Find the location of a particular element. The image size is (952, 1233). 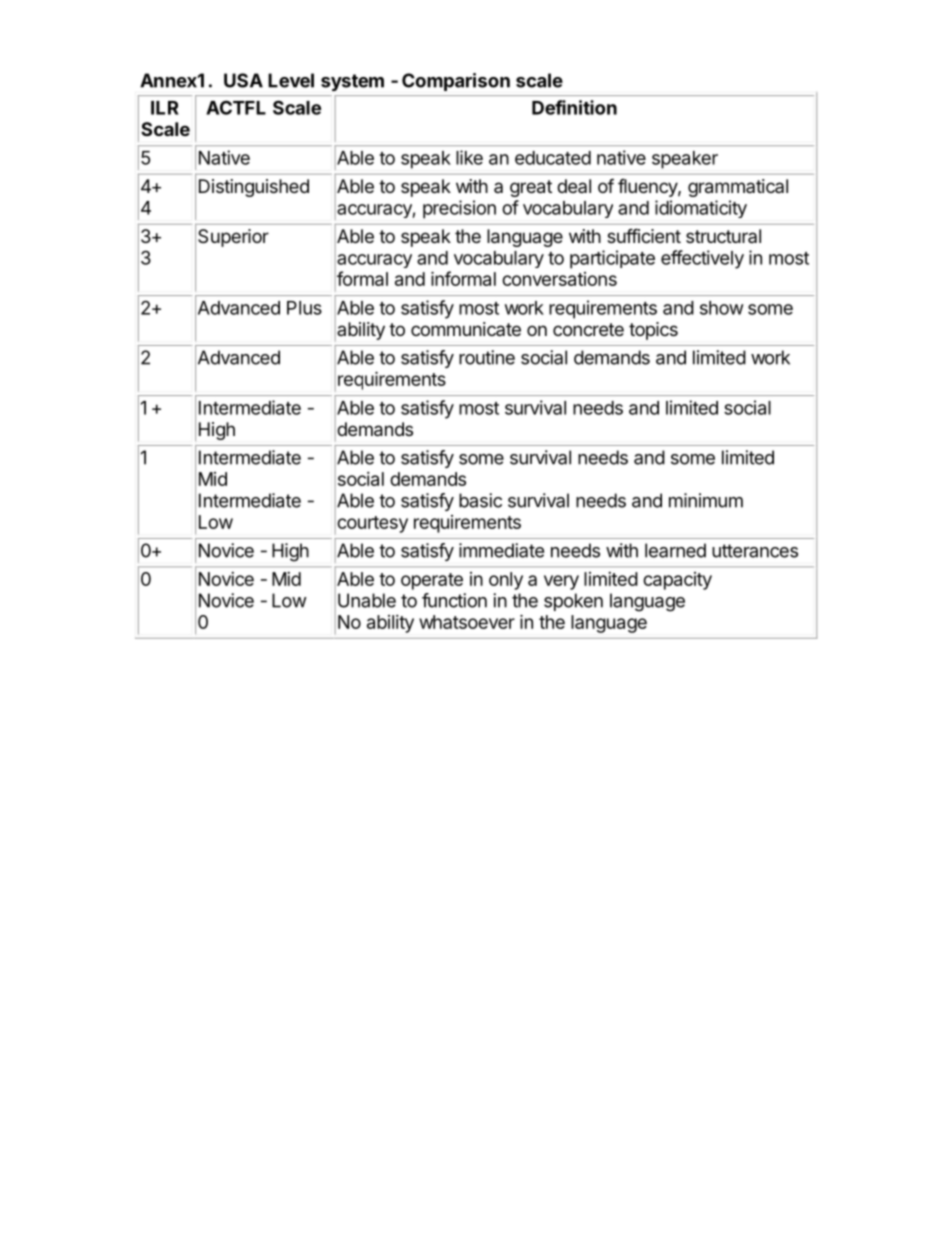

Level is located at coordinates (291, 80).
